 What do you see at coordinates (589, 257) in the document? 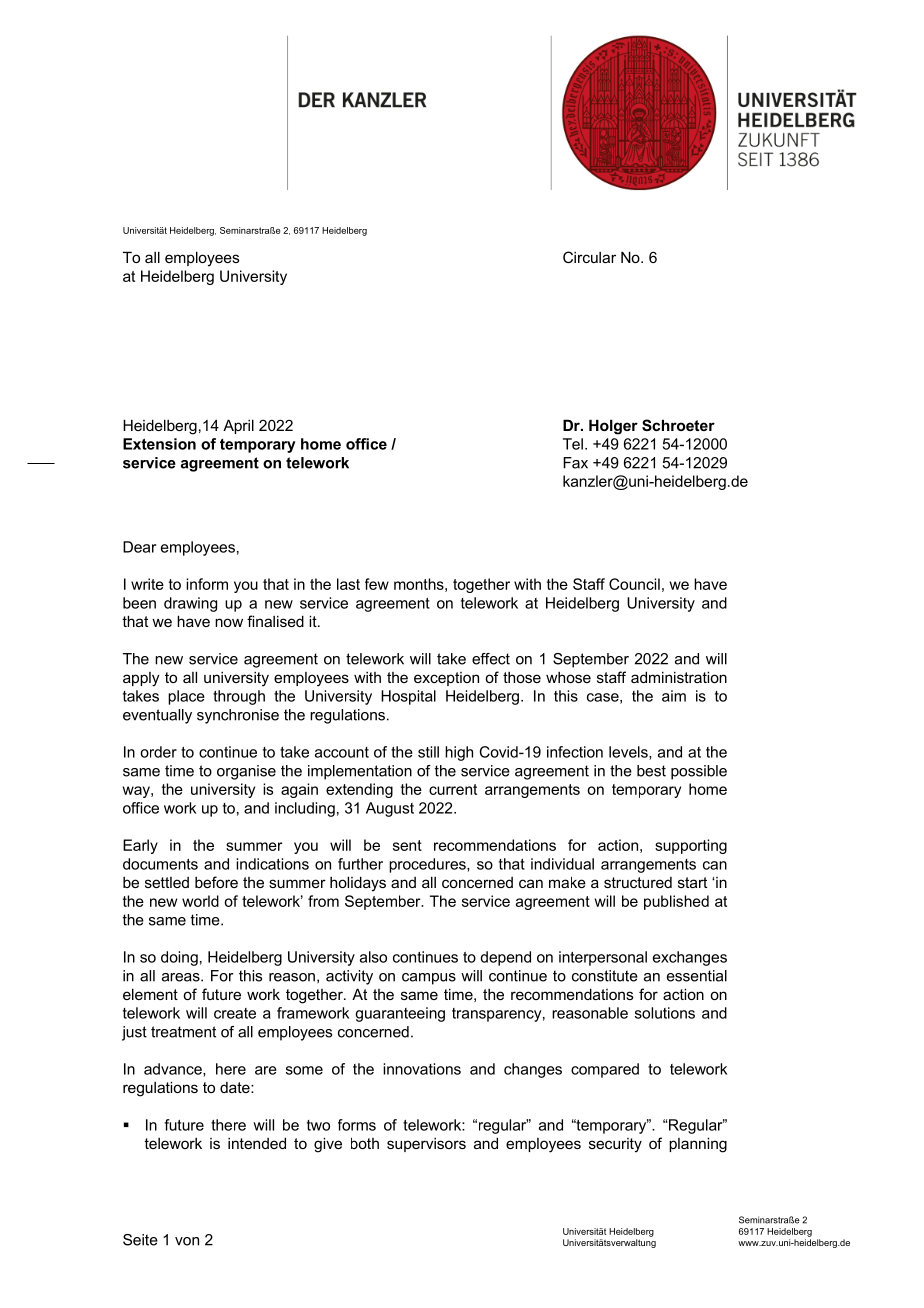
I see `Circular` at bounding box center [589, 257].
